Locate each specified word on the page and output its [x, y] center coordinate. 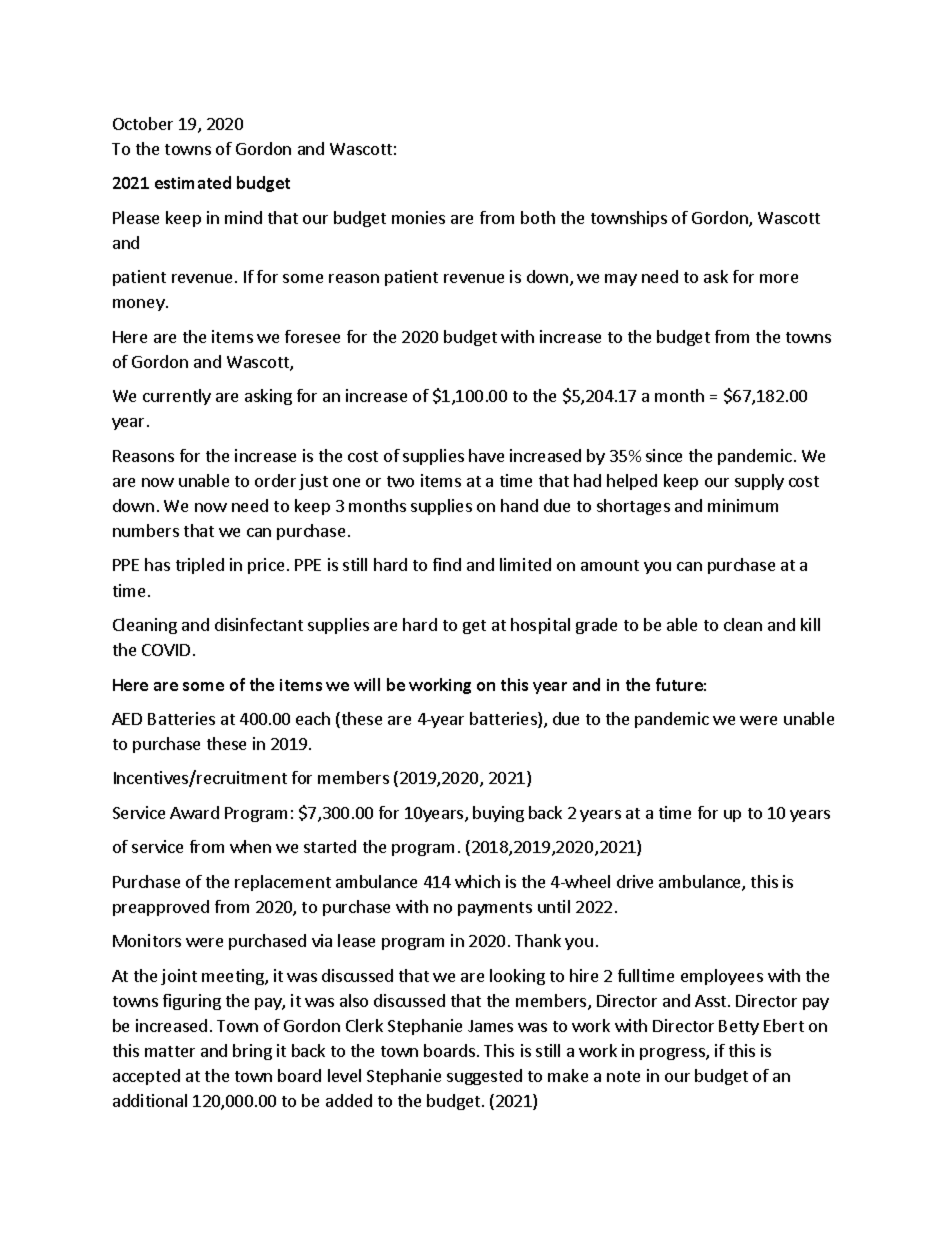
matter [170, 1051]
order [275, 480]
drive [635, 881]
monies [418, 217]
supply [759, 482]
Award [194, 812]
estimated [193, 182]
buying [498, 814]
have [486, 455]
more [779, 278]
